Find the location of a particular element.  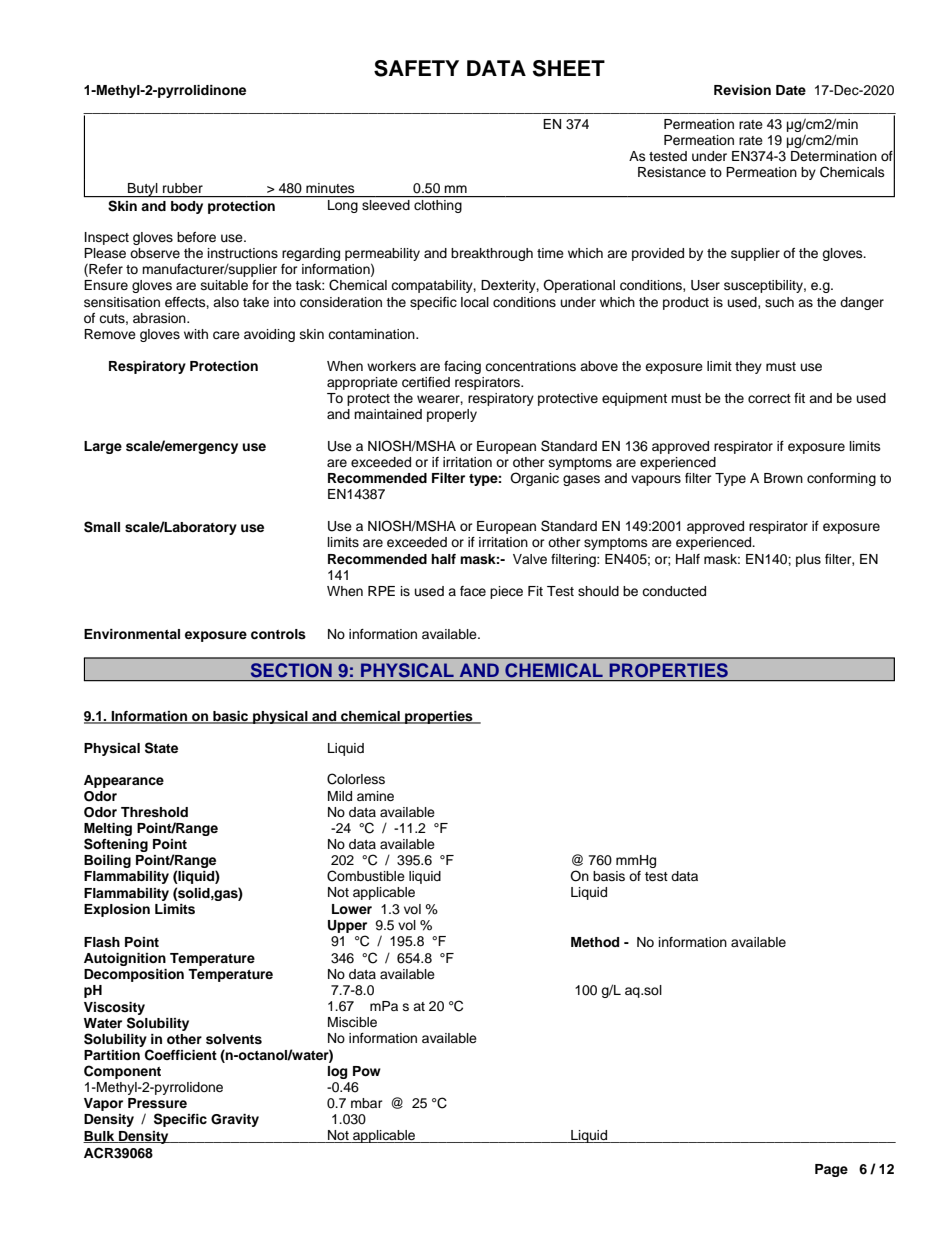

SAFETY is located at coordinates (416, 68).
